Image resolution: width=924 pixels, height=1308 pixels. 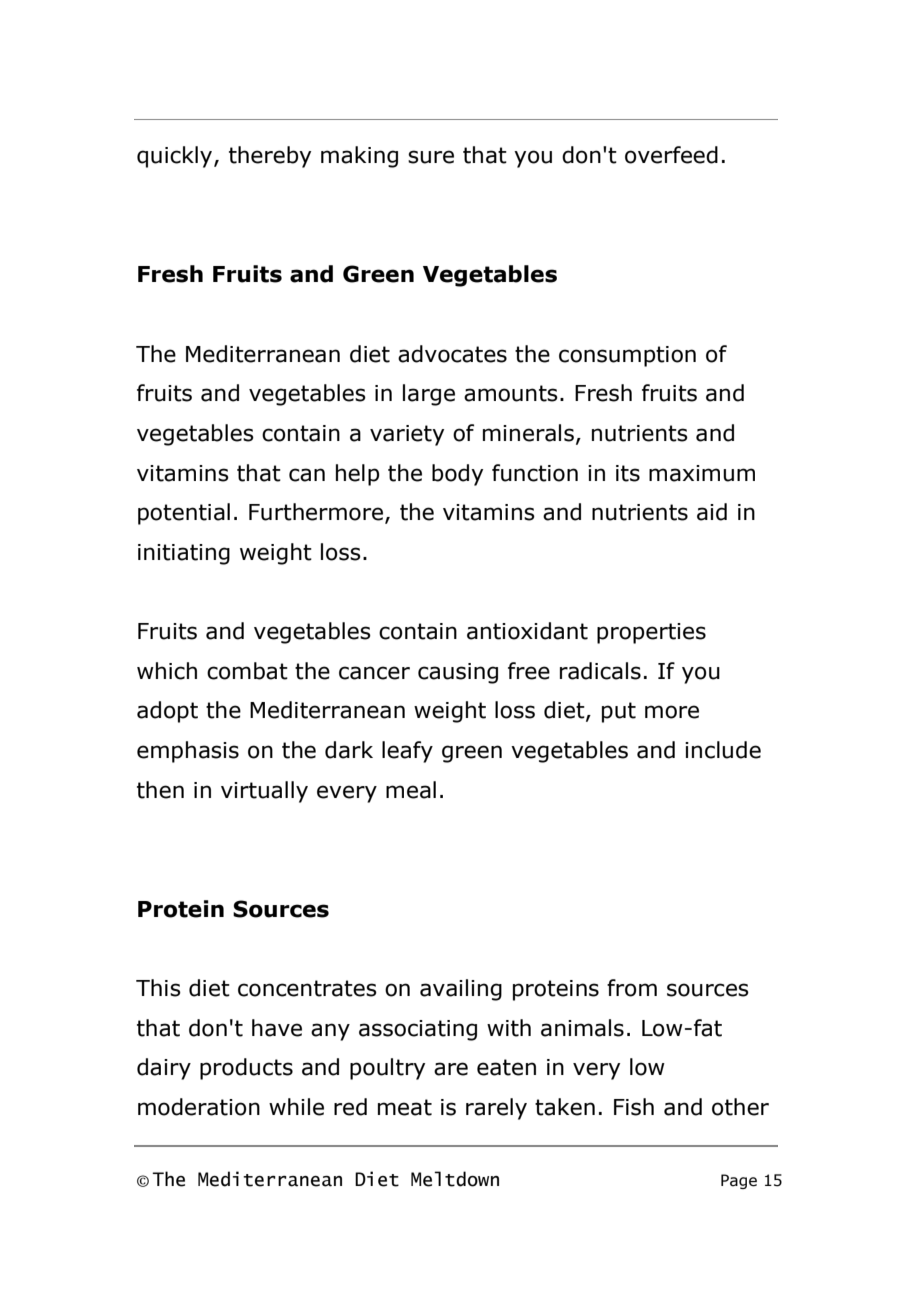 I want to click on This, so click(x=158, y=988).
